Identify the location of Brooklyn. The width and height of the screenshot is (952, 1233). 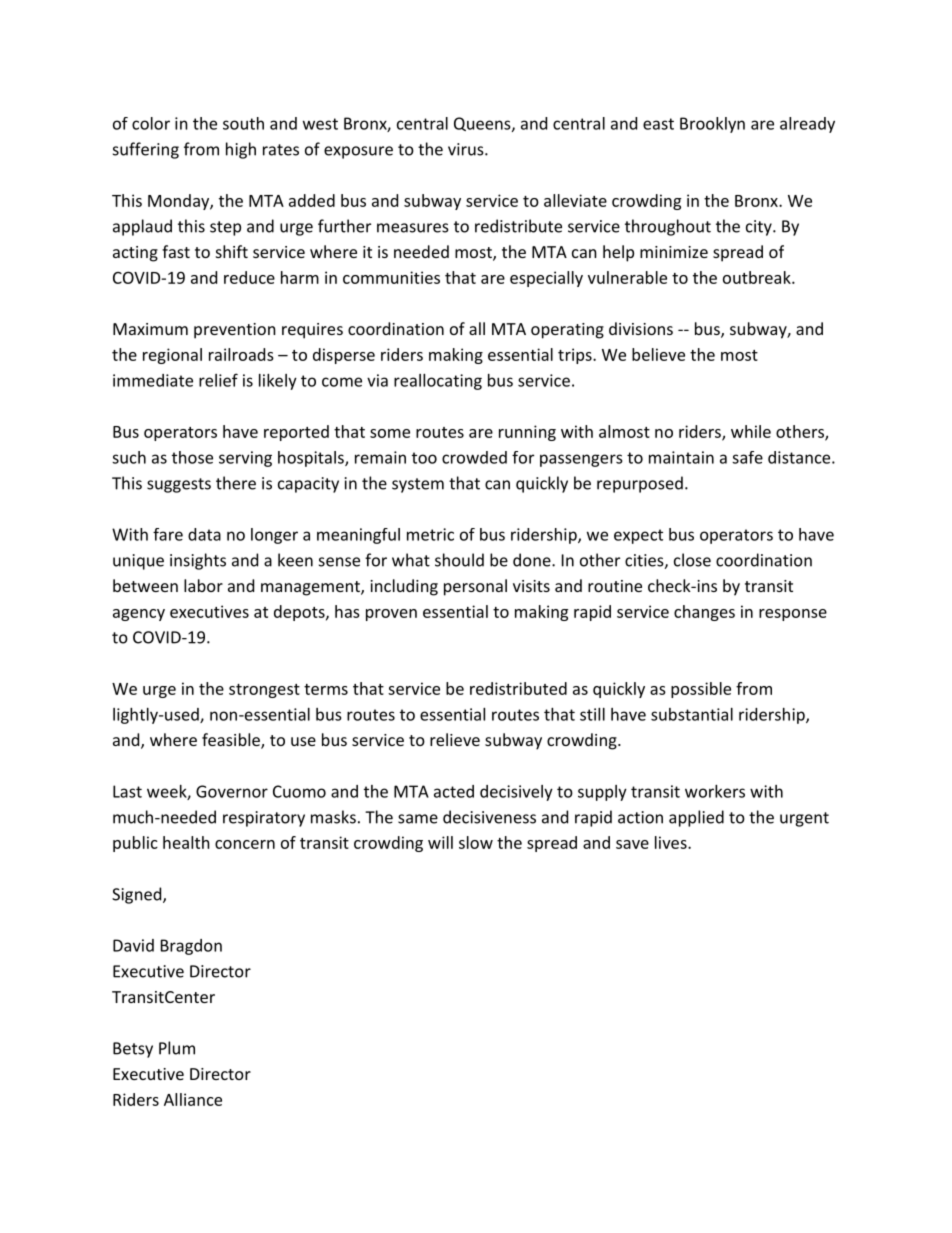
(712, 125).
